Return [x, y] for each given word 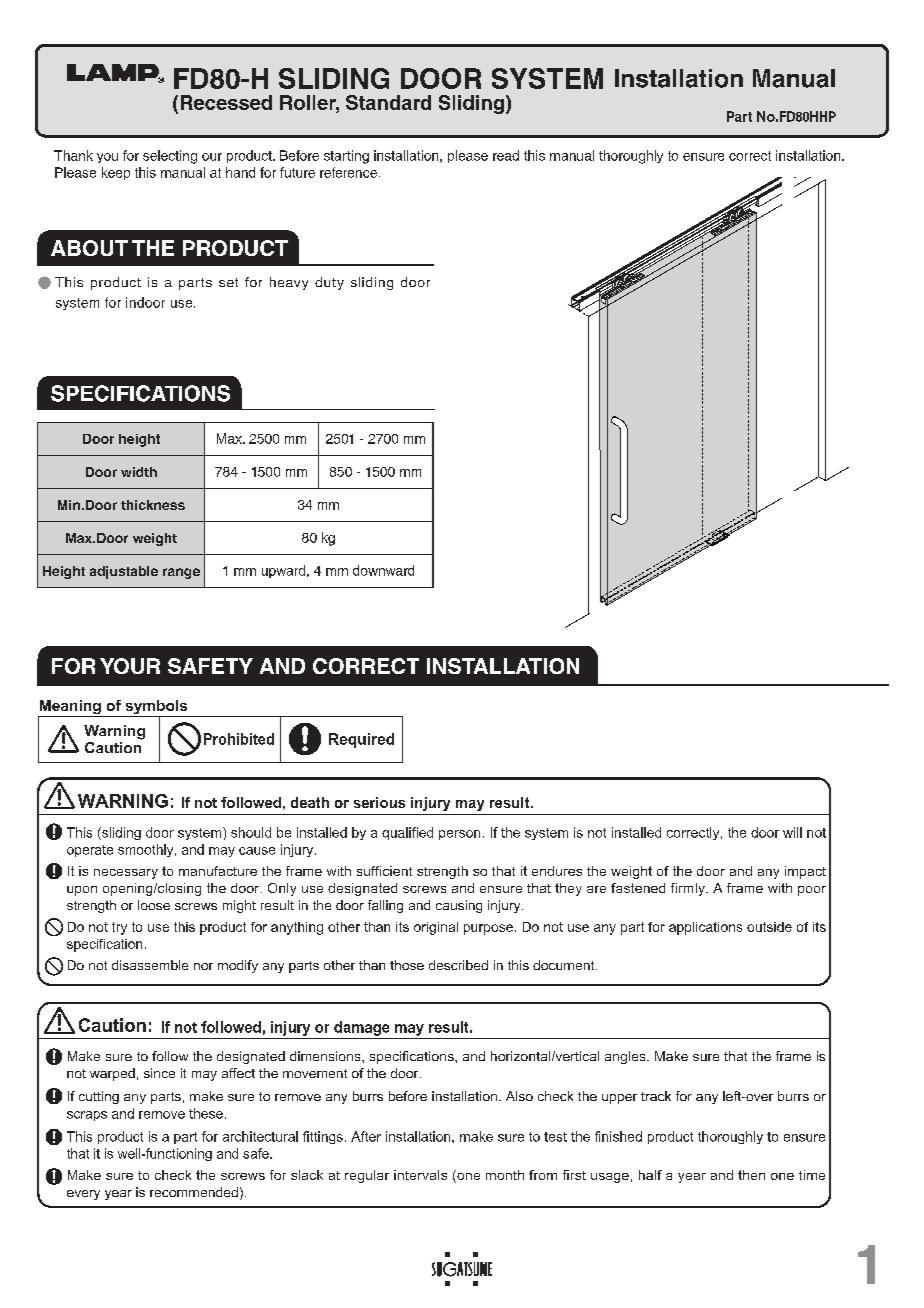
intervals [420, 1175]
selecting [170, 157]
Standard [388, 102]
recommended [194, 1192]
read [506, 155]
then [751, 1175]
